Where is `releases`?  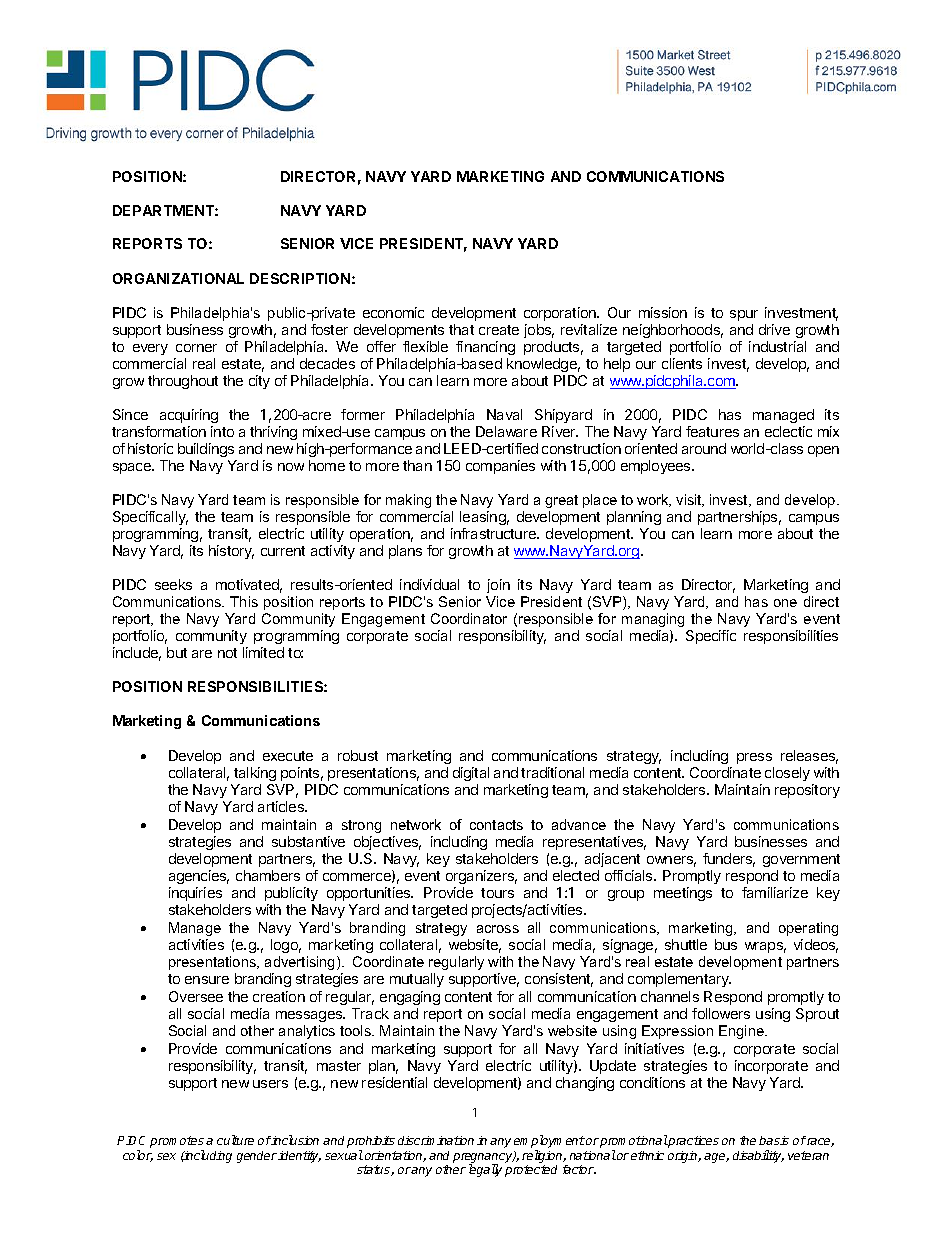
releases is located at coordinates (809, 757).
